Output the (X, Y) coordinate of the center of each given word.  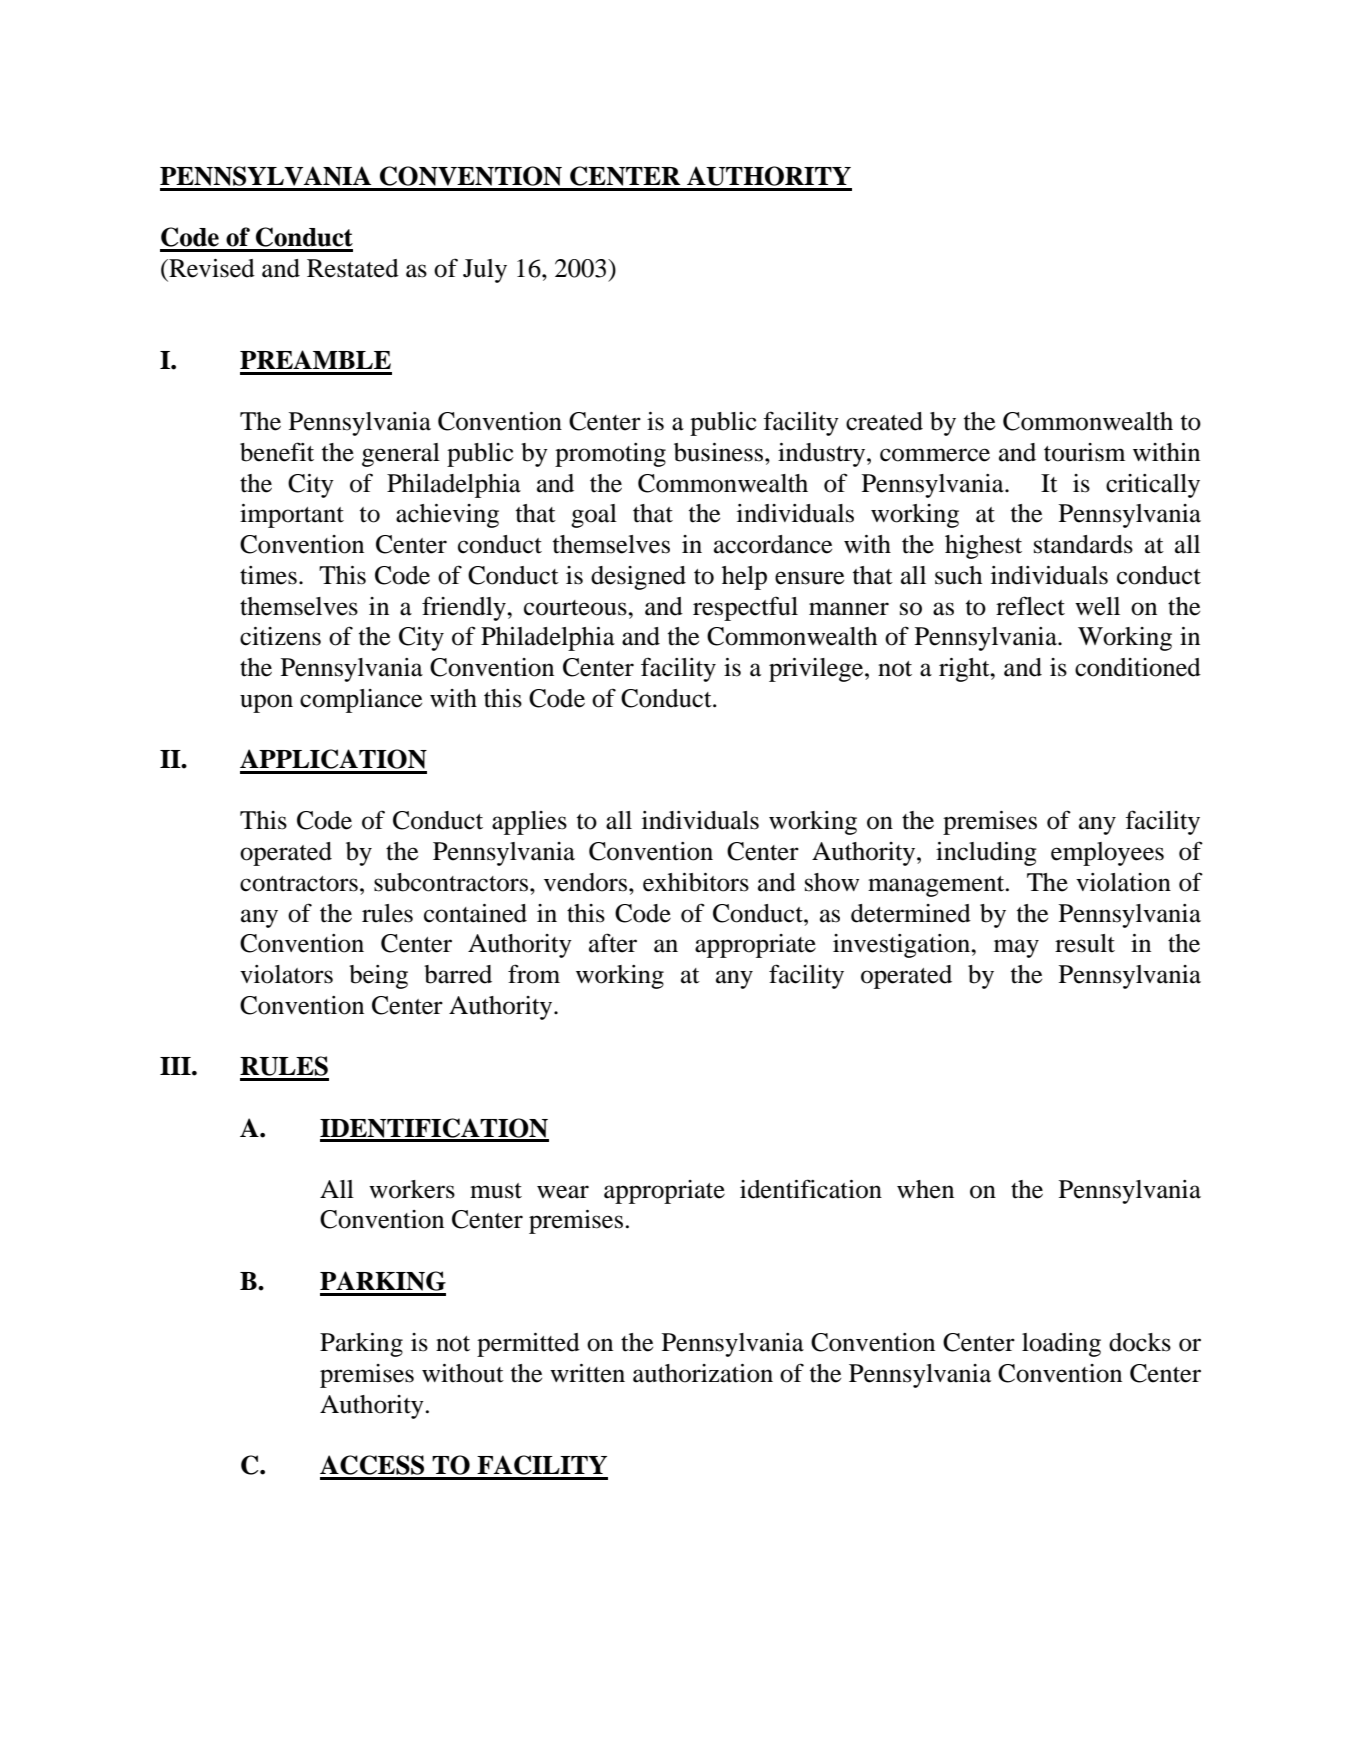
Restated (353, 268)
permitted (528, 1345)
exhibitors (696, 882)
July (485, 271)
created (884, 421)
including (986, 854)
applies (529, 823)
